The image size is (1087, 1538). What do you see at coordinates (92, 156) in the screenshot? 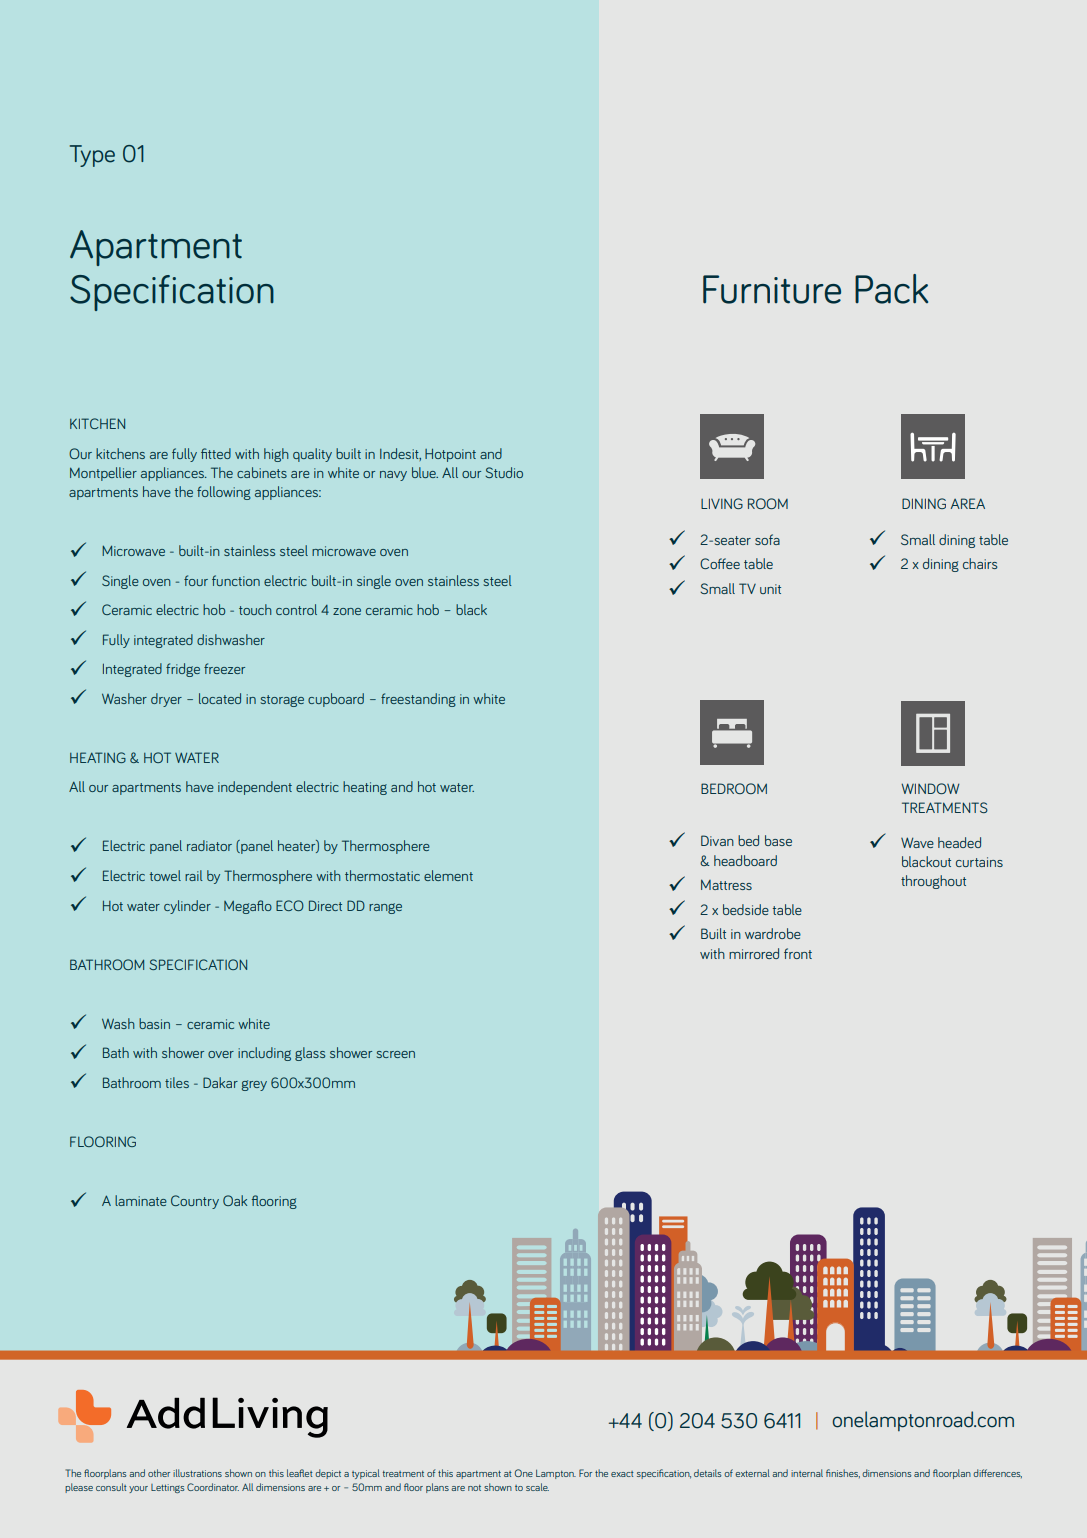
I see `Type` at bounding box center [92, 156].
